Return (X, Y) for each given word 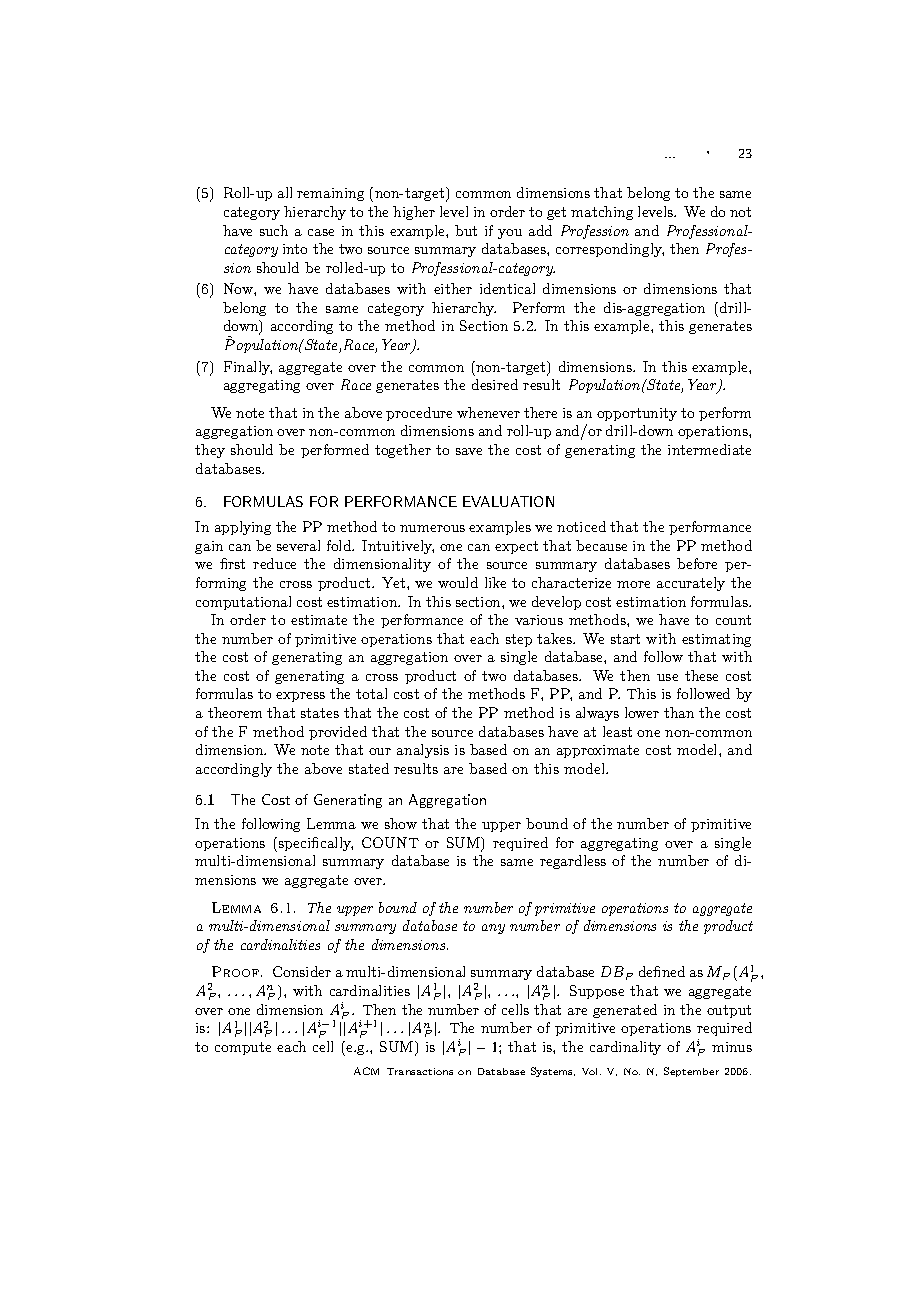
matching (602, 213)
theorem (235, 712)
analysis (423, 751)
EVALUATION (508, 501)
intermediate (709, 449)
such (274, 230)
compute (243, 1048)
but (466, 230)
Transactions (420, 1071)
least (617, 731)
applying (243, 528)
